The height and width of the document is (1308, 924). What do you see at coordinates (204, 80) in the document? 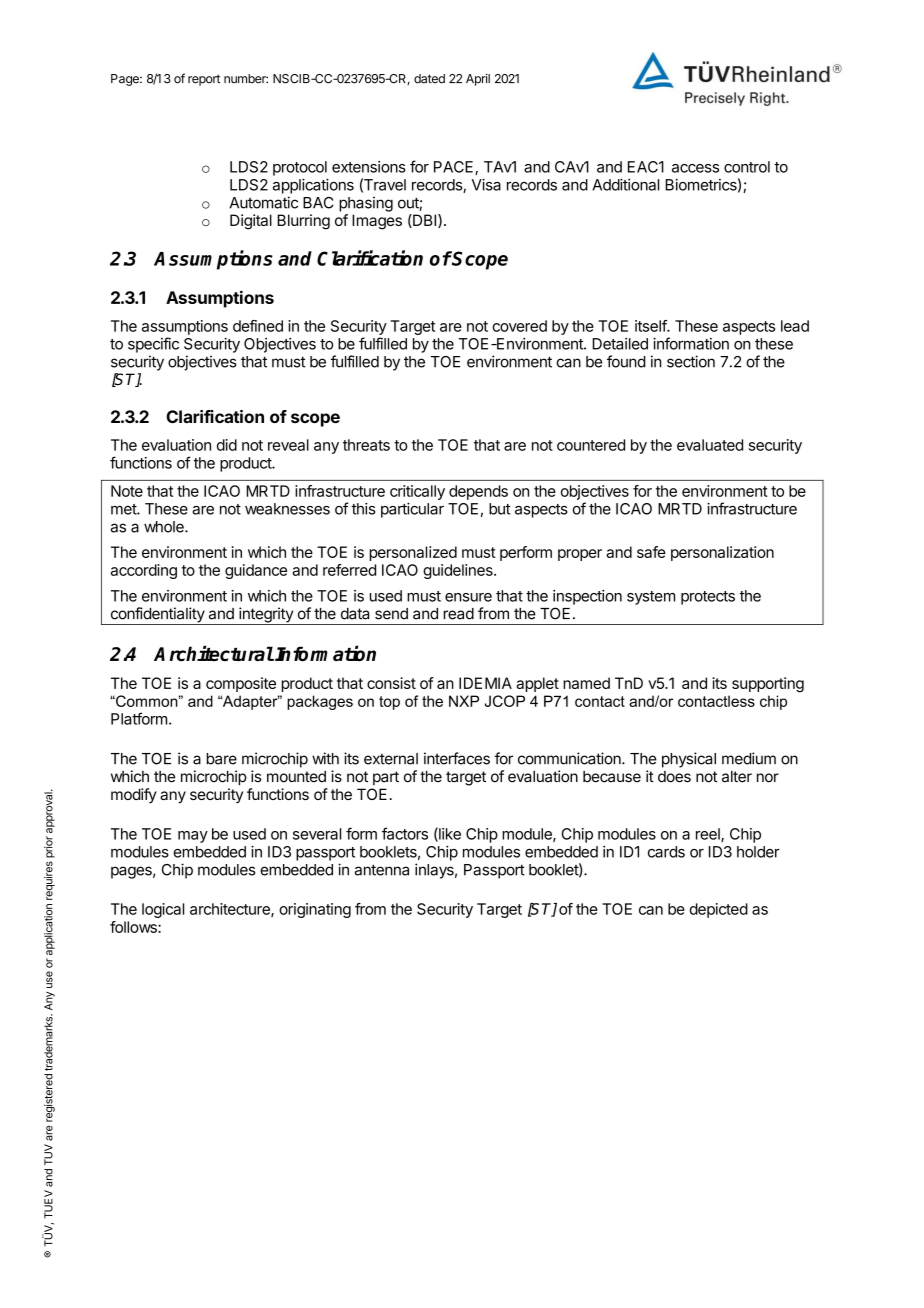
I see `report` at bounding box center [204, 80].
